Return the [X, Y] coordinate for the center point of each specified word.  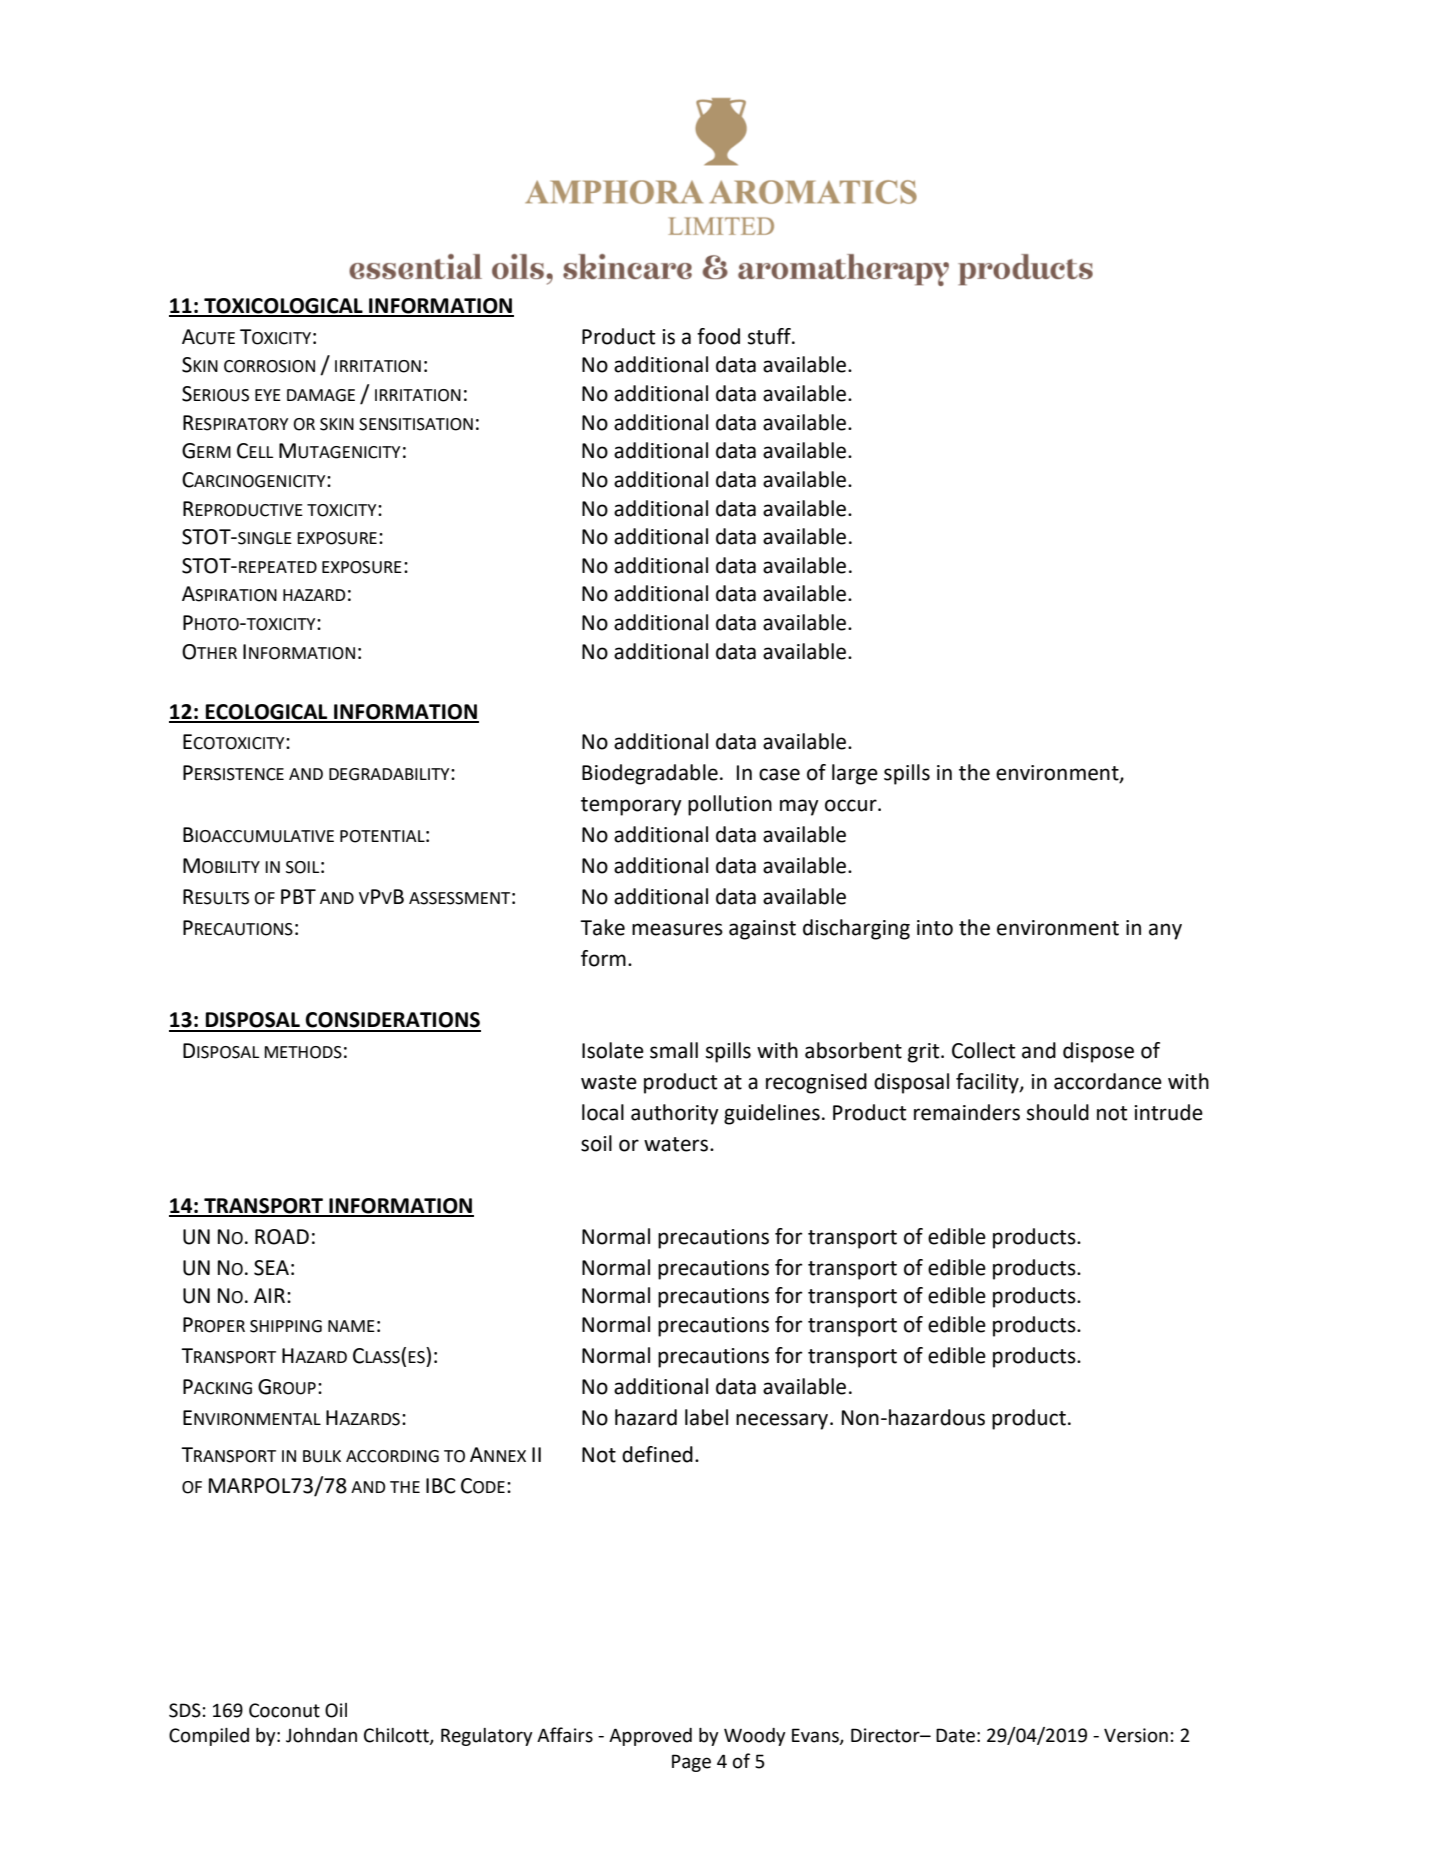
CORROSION [269, 366]
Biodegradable [650, 774]
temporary [631, 806]
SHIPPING [286, 1326]
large [855, 774]
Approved [650, 1737]
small [674, 1050]
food [718, 336]
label [706, 1417]
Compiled [209, 1737]
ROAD [282, 1237]
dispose [1098, 1052]
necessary [783, 1421]
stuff [770, 336]
